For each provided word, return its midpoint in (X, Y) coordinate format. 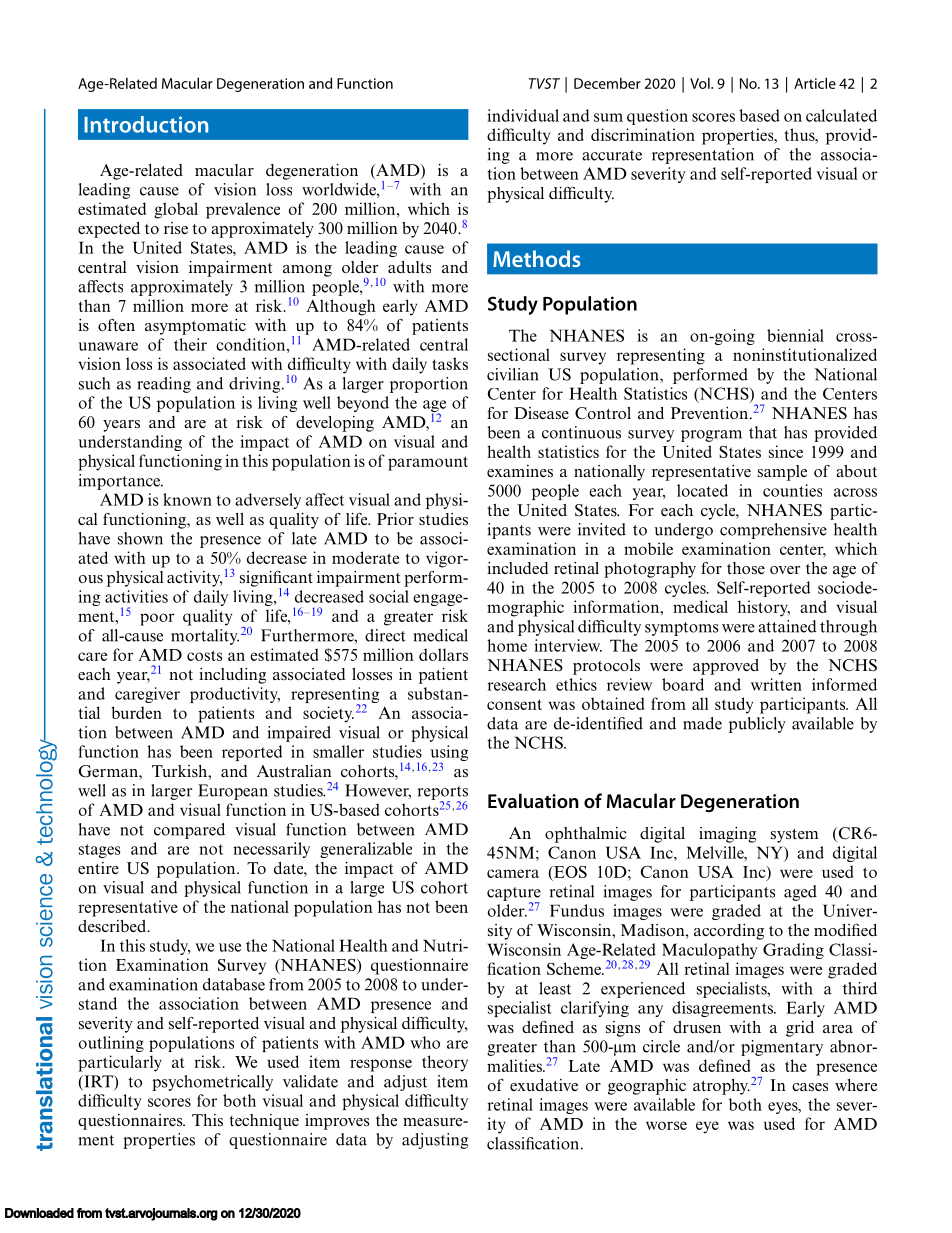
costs (205, 655)
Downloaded (39, 1213)
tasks (450, 363)
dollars (443, 654)
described (113, 926)
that (763, 432)
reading (164, 385)
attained (787, 626)
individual (523, 115)
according (729, 932)
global (176, 210)
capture (514, 895)
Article (815, 83)
